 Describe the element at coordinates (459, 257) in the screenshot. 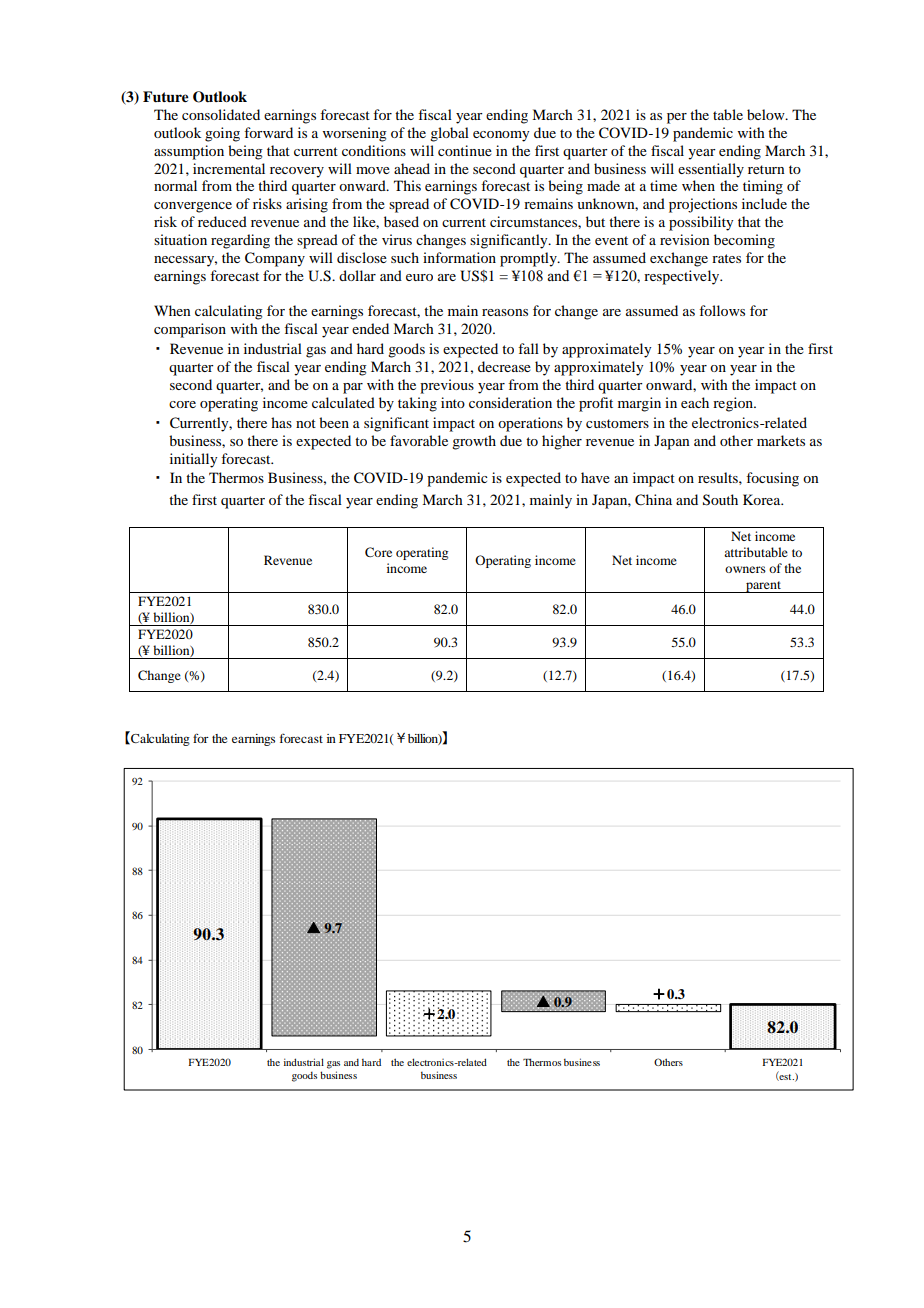

I see `information` at that location.
